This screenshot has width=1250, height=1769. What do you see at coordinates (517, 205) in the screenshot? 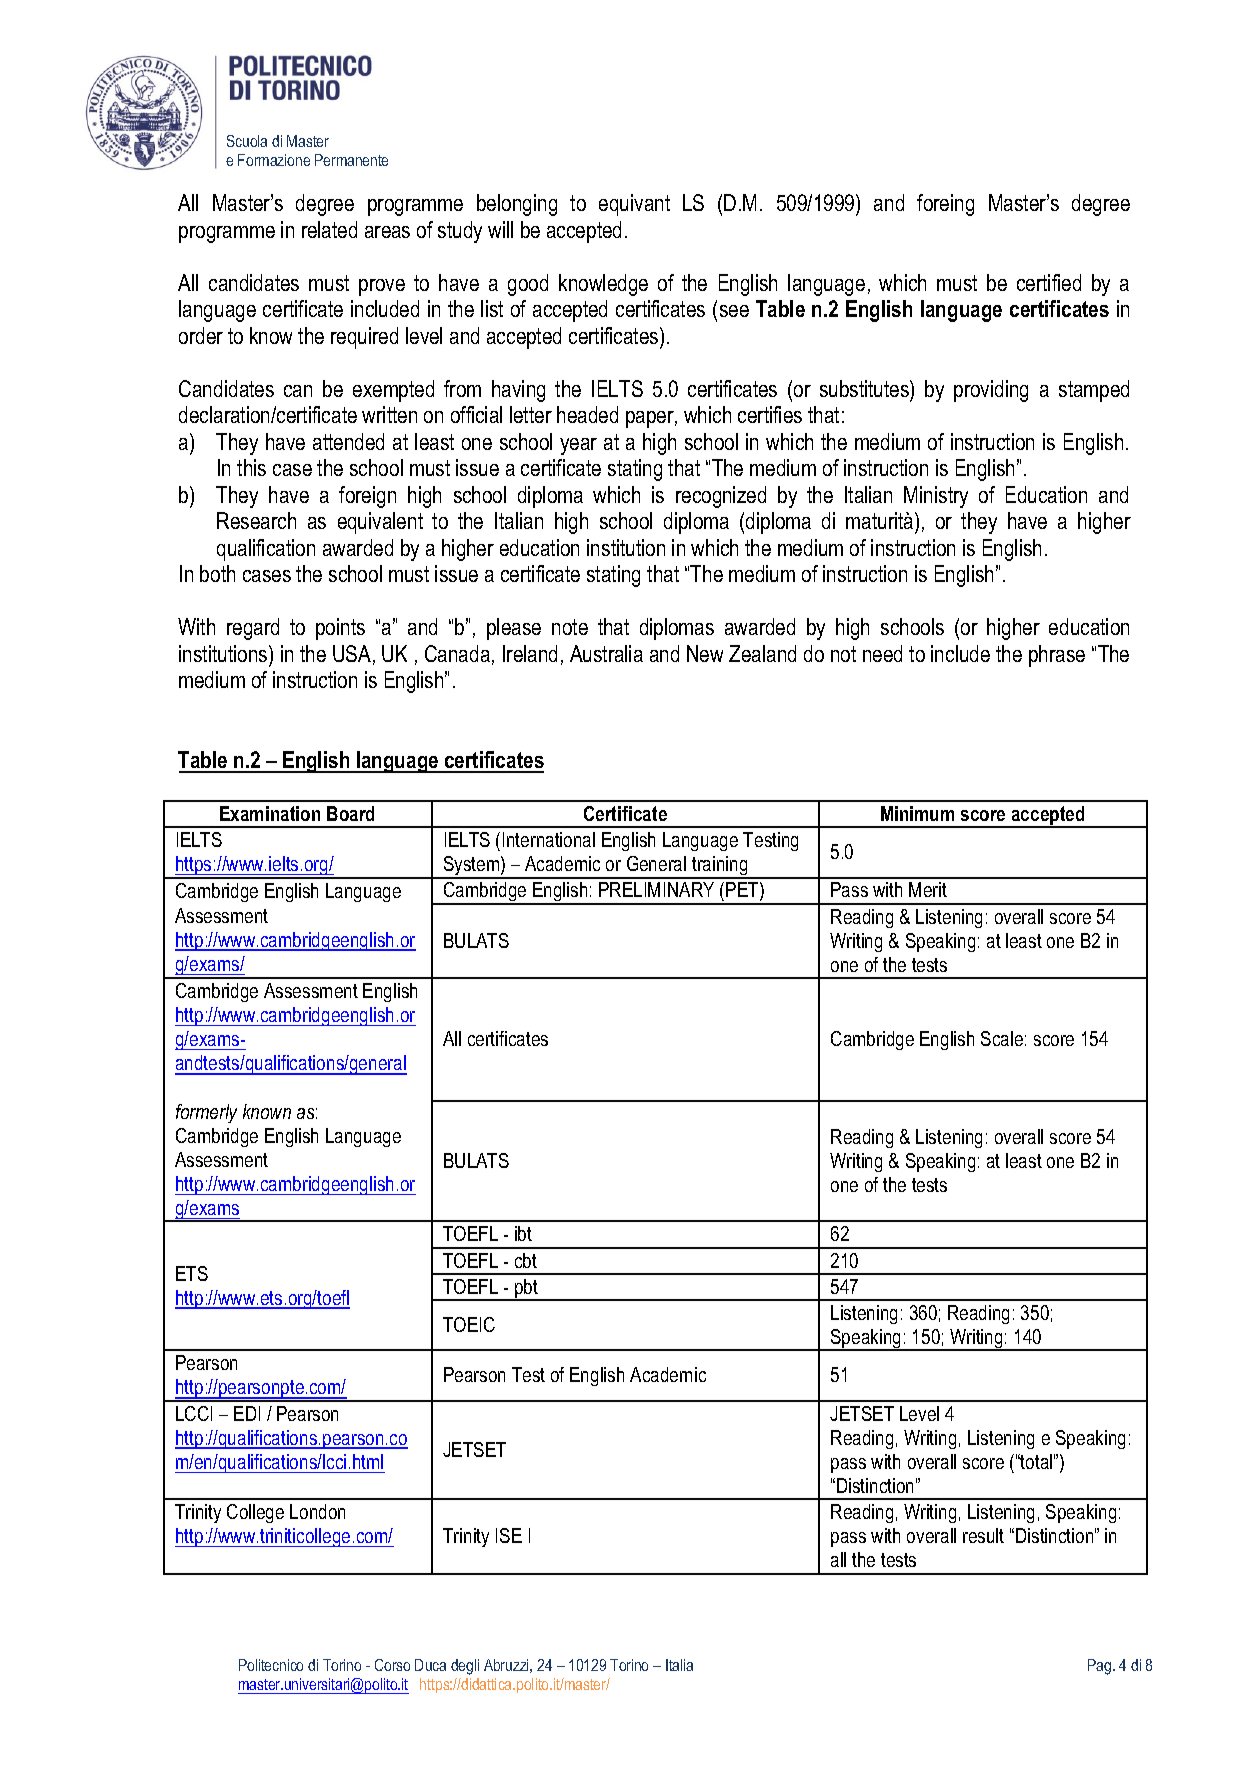
I see `belonging` at bounding box center [517, 205].
